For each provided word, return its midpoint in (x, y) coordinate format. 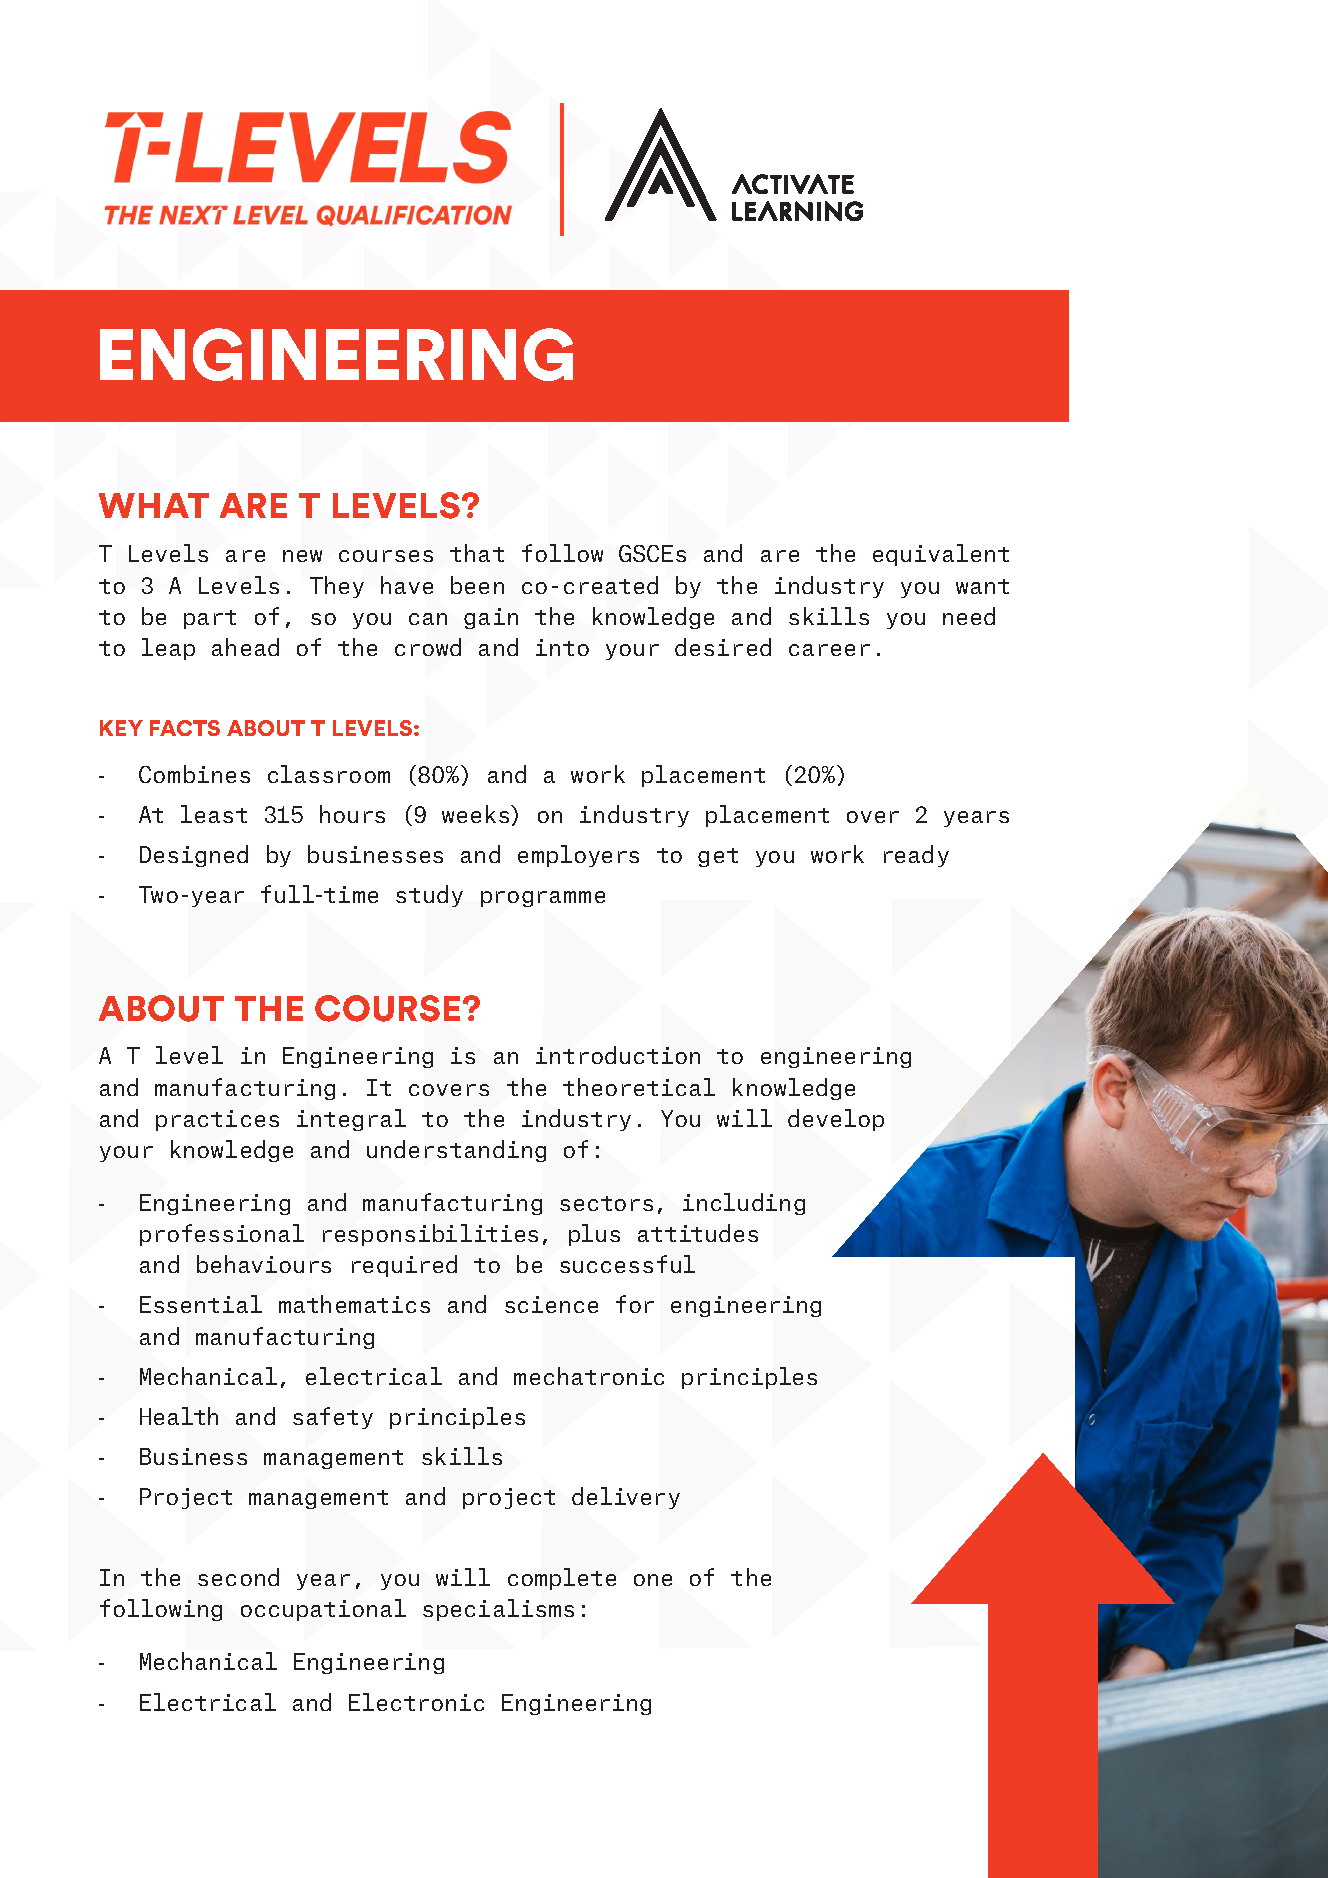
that (477, 553)
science (551, 1304)
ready (916, 856)
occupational (323, 1610)
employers (578, 856)
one (653, 1580)
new (302, 556)
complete (562, 1579)
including (744, 1204)
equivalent (941, 555)
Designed (194, 856)
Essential (201, 1304)
